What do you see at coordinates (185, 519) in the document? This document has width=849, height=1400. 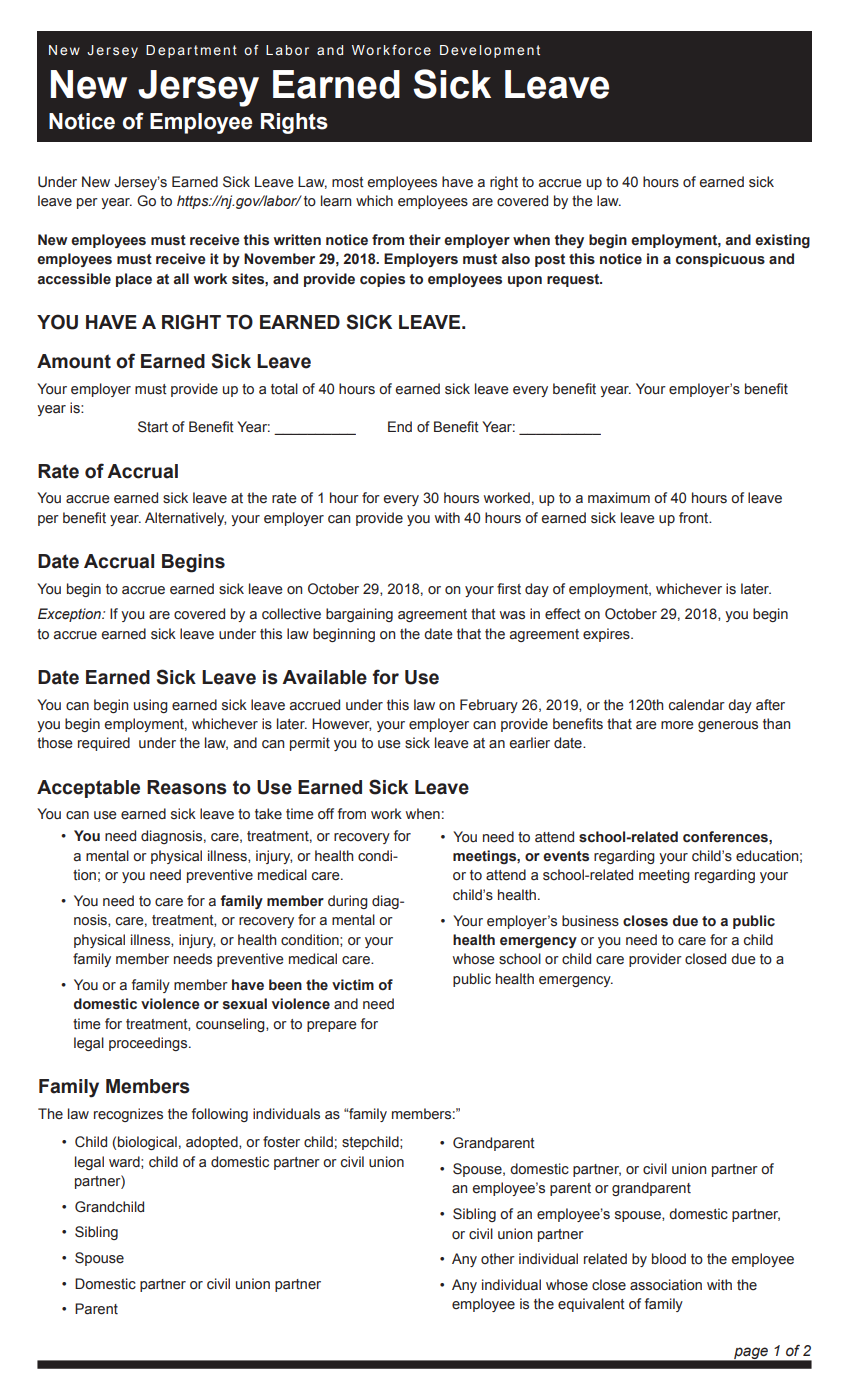 I see `Alternatively` at bounding box center [185, 519].
